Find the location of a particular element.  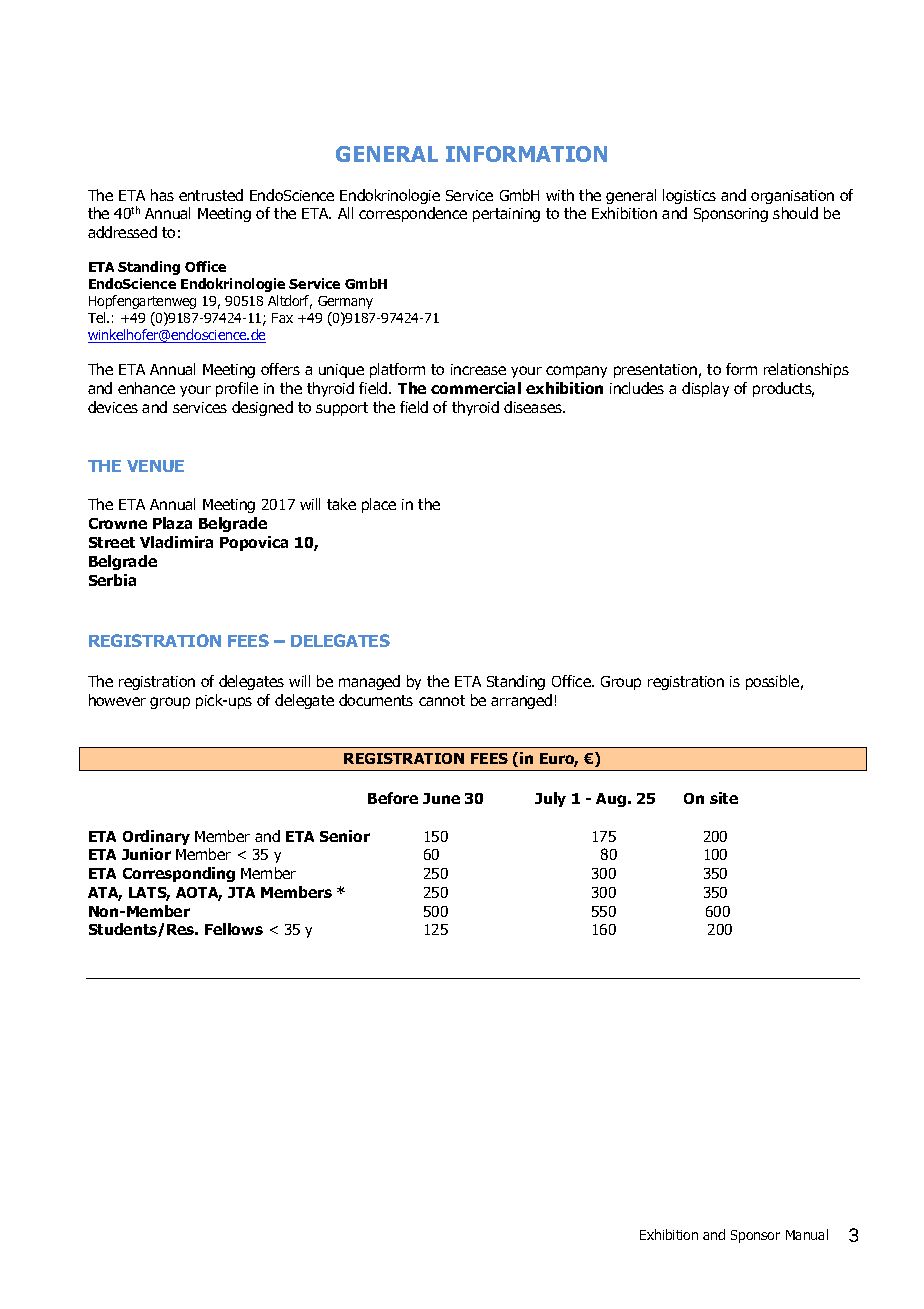

place is located at coordinates (379, 505).
